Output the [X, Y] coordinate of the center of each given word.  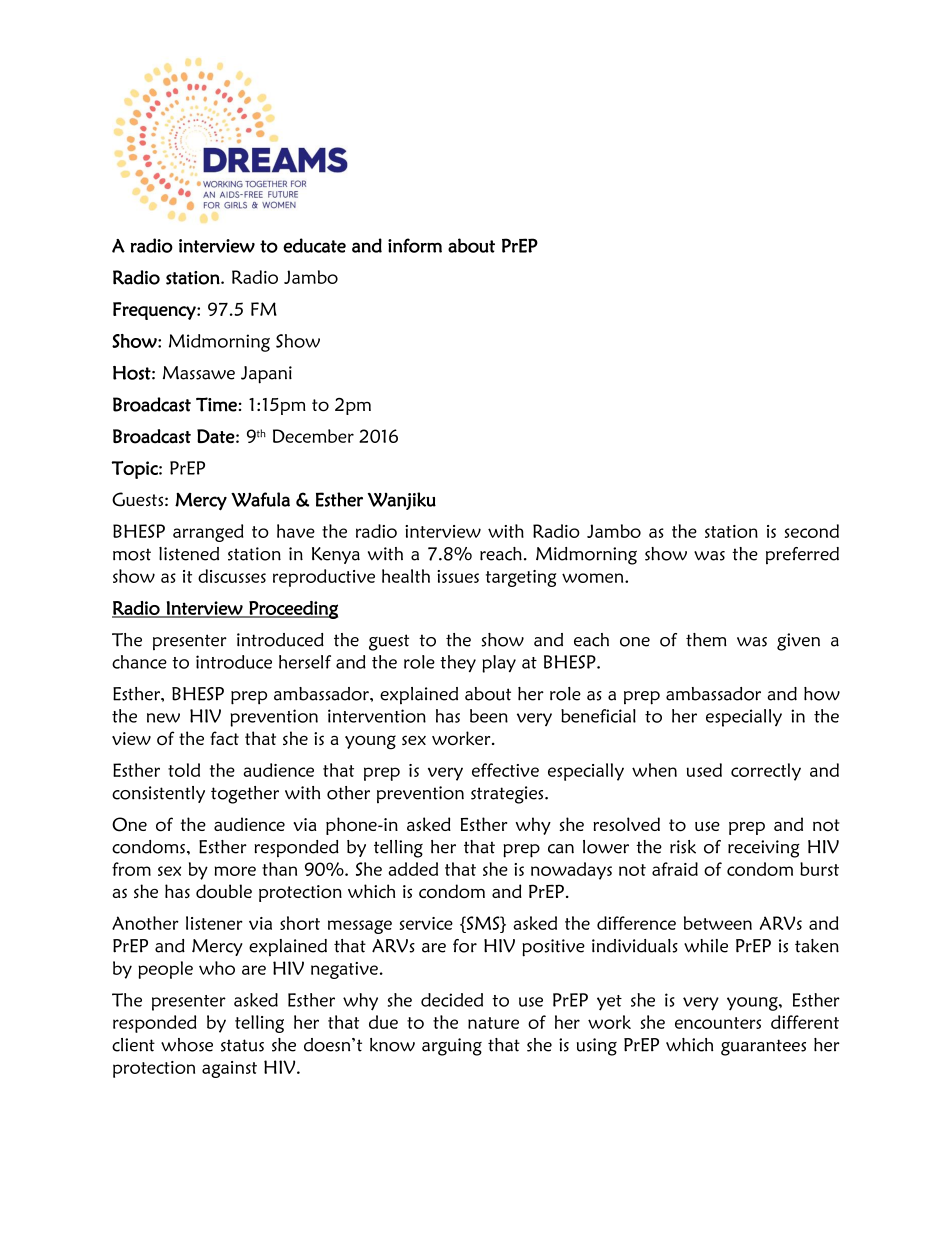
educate [314, 245]
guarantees [763, 1047]
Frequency [155, 311]
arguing [452, 1047]
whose [187, 1045]
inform [415, 245]
